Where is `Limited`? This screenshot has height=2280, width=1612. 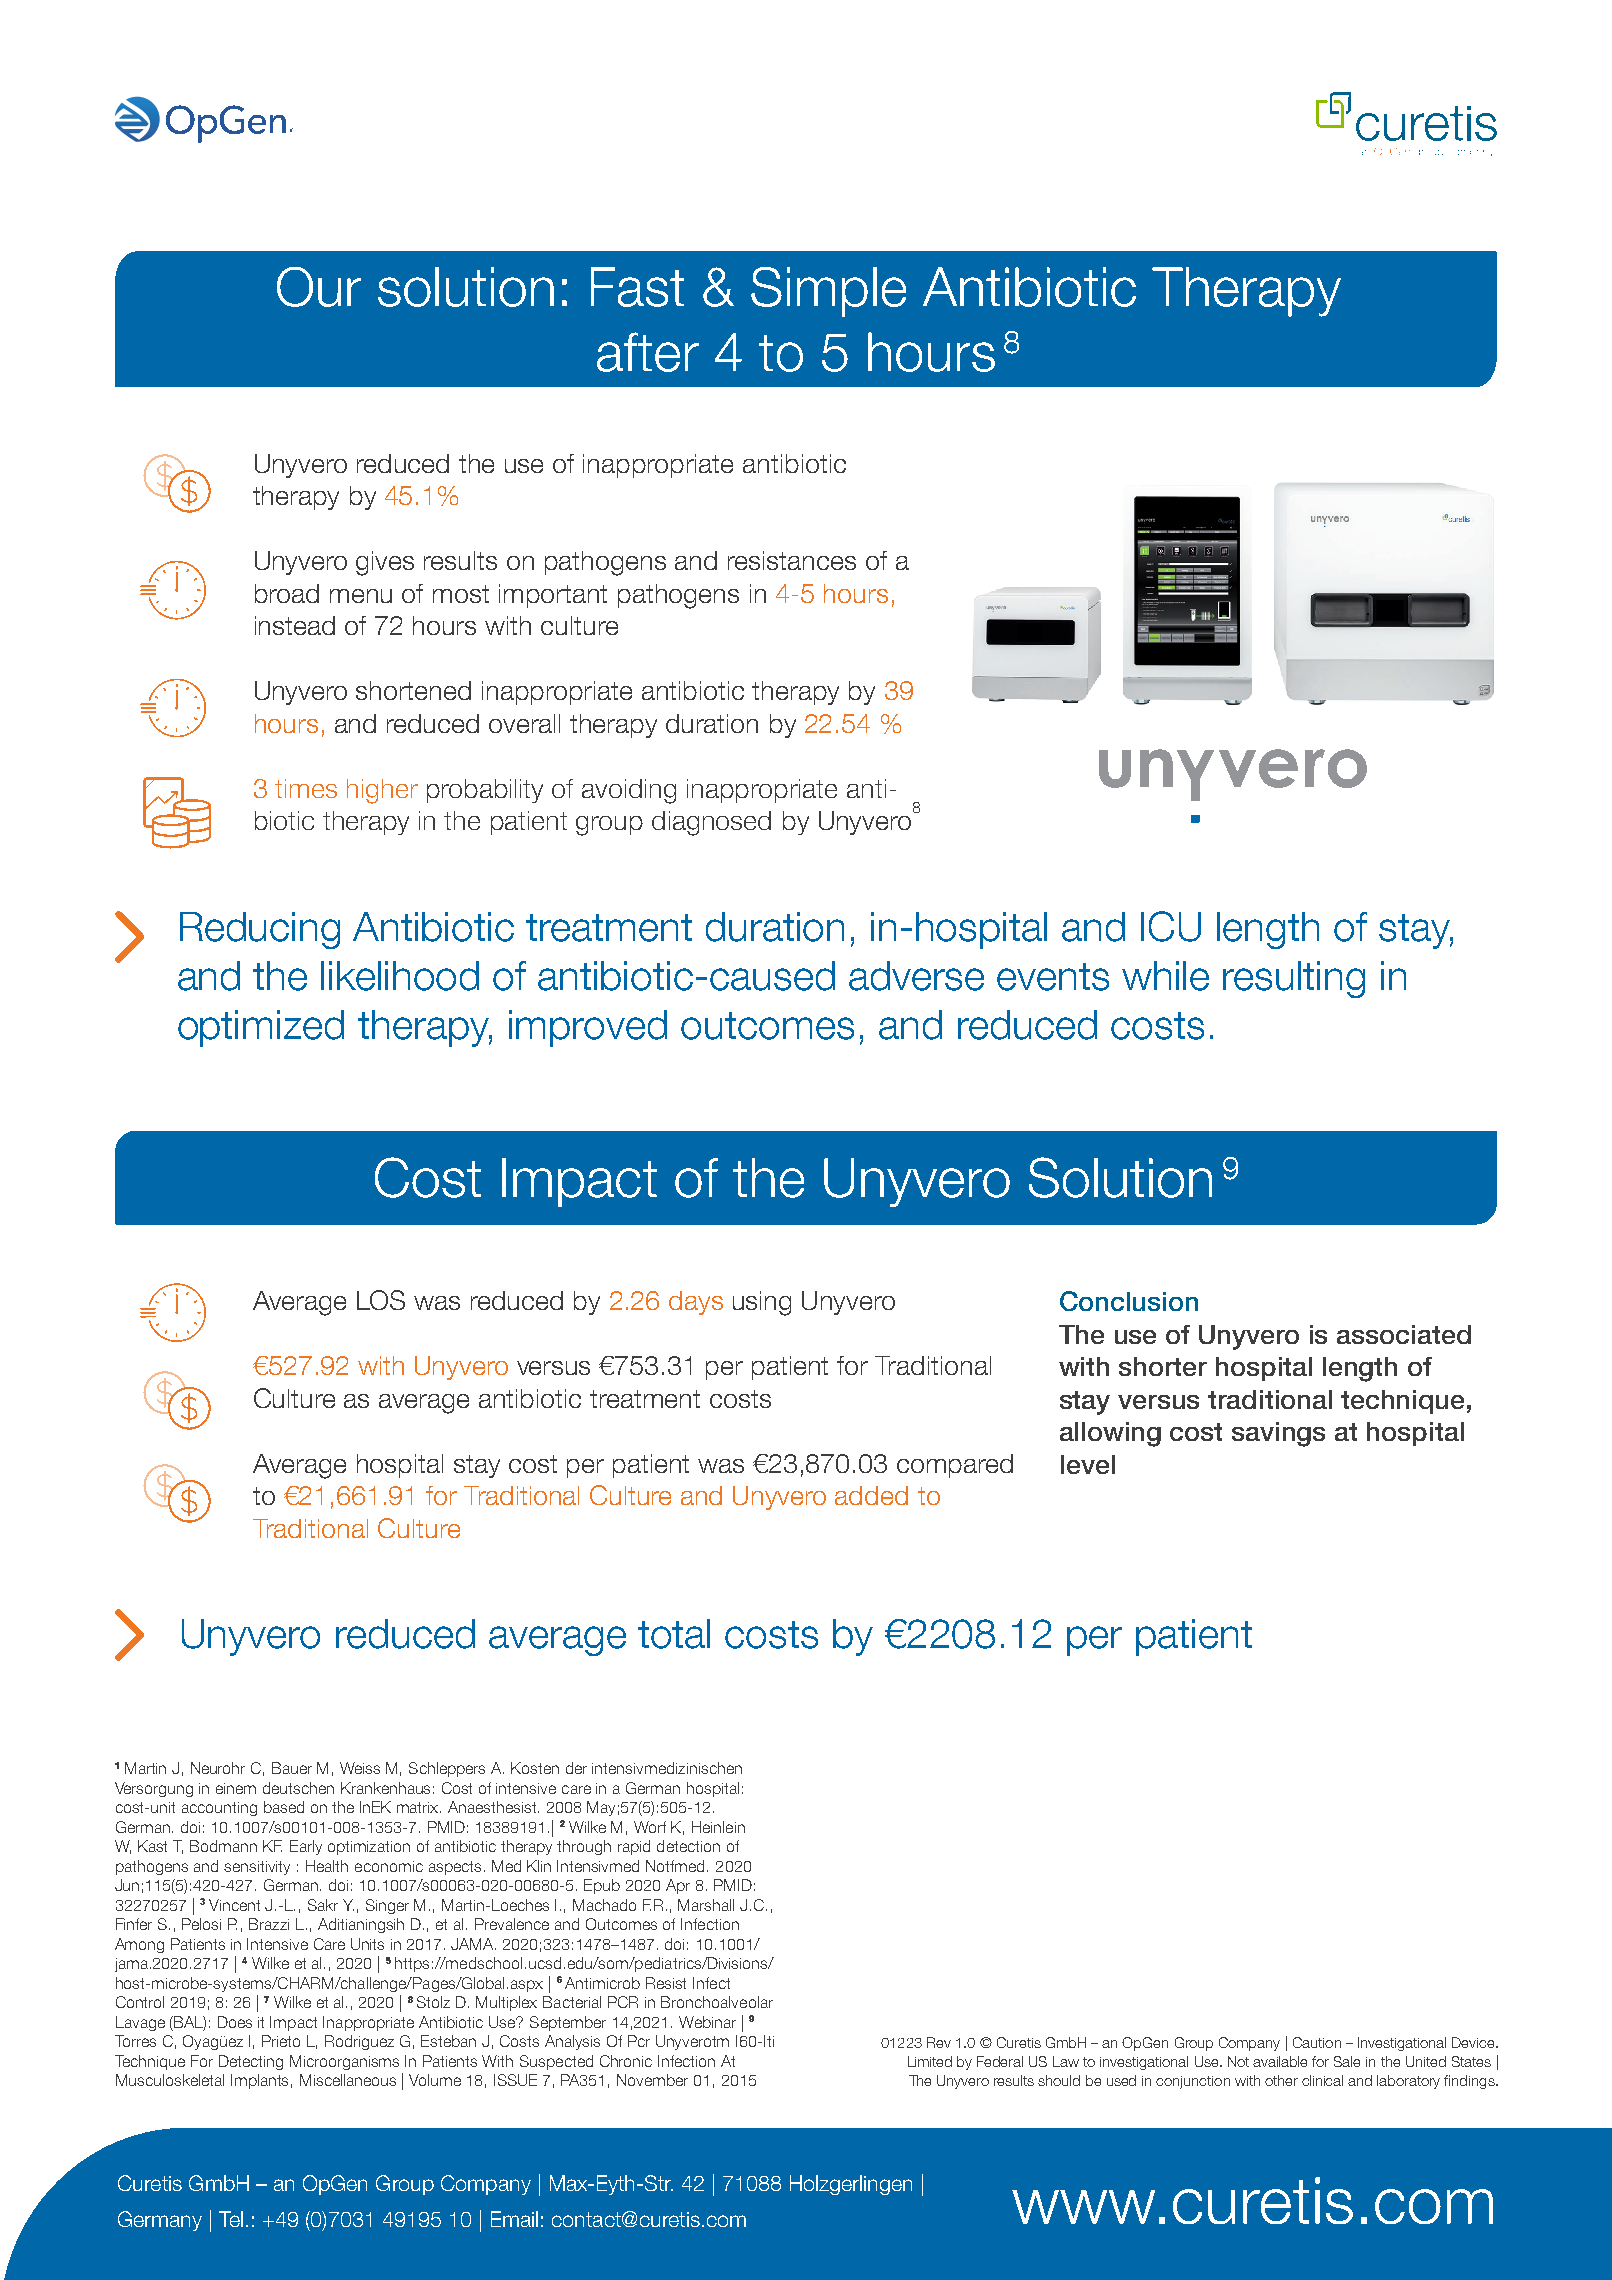 Limited is located at coordinates (930, 2061).
